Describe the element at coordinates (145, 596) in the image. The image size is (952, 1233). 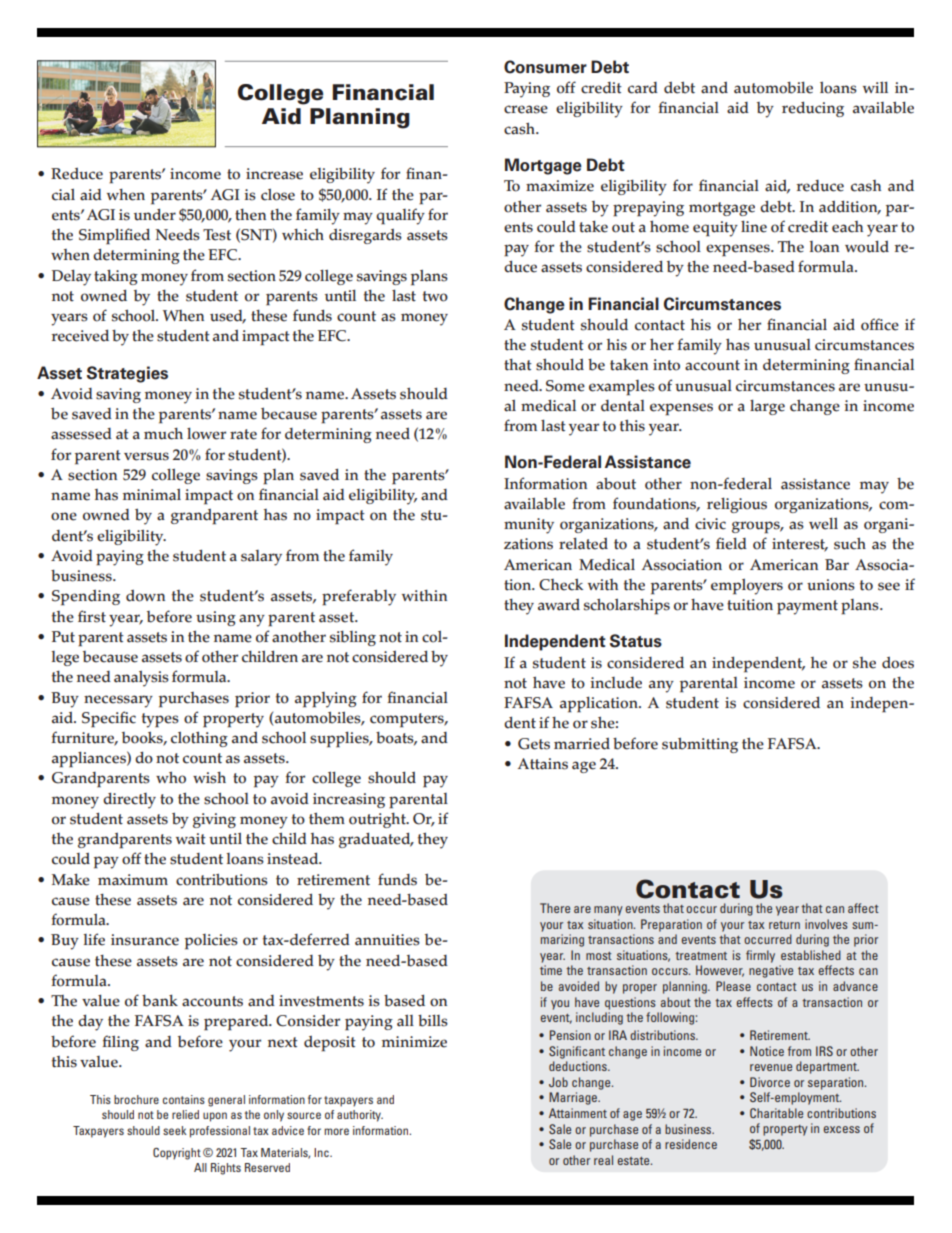
I see `down` at that location.
